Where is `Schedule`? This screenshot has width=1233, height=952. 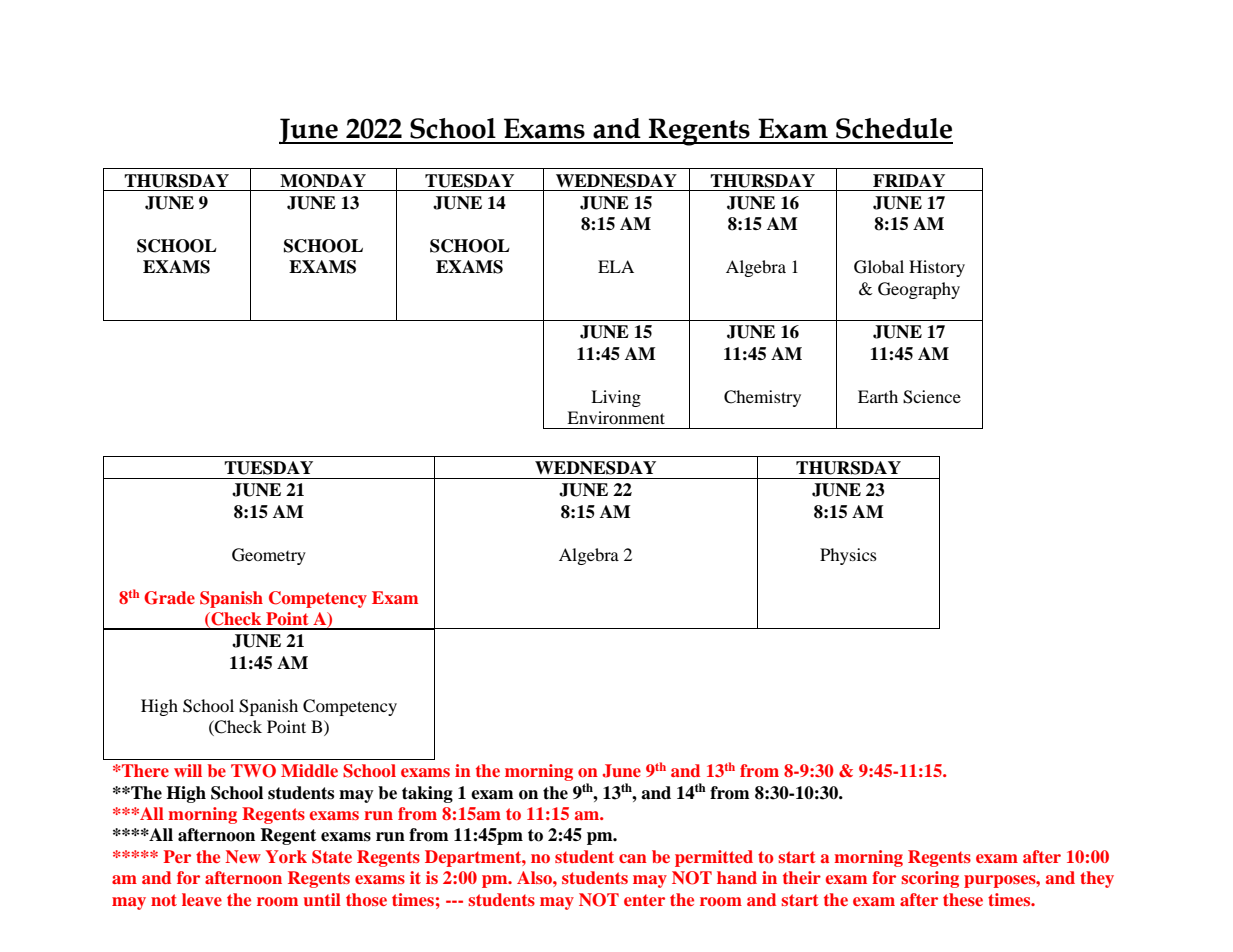
Schedule is located at coordinates (894, 128).
